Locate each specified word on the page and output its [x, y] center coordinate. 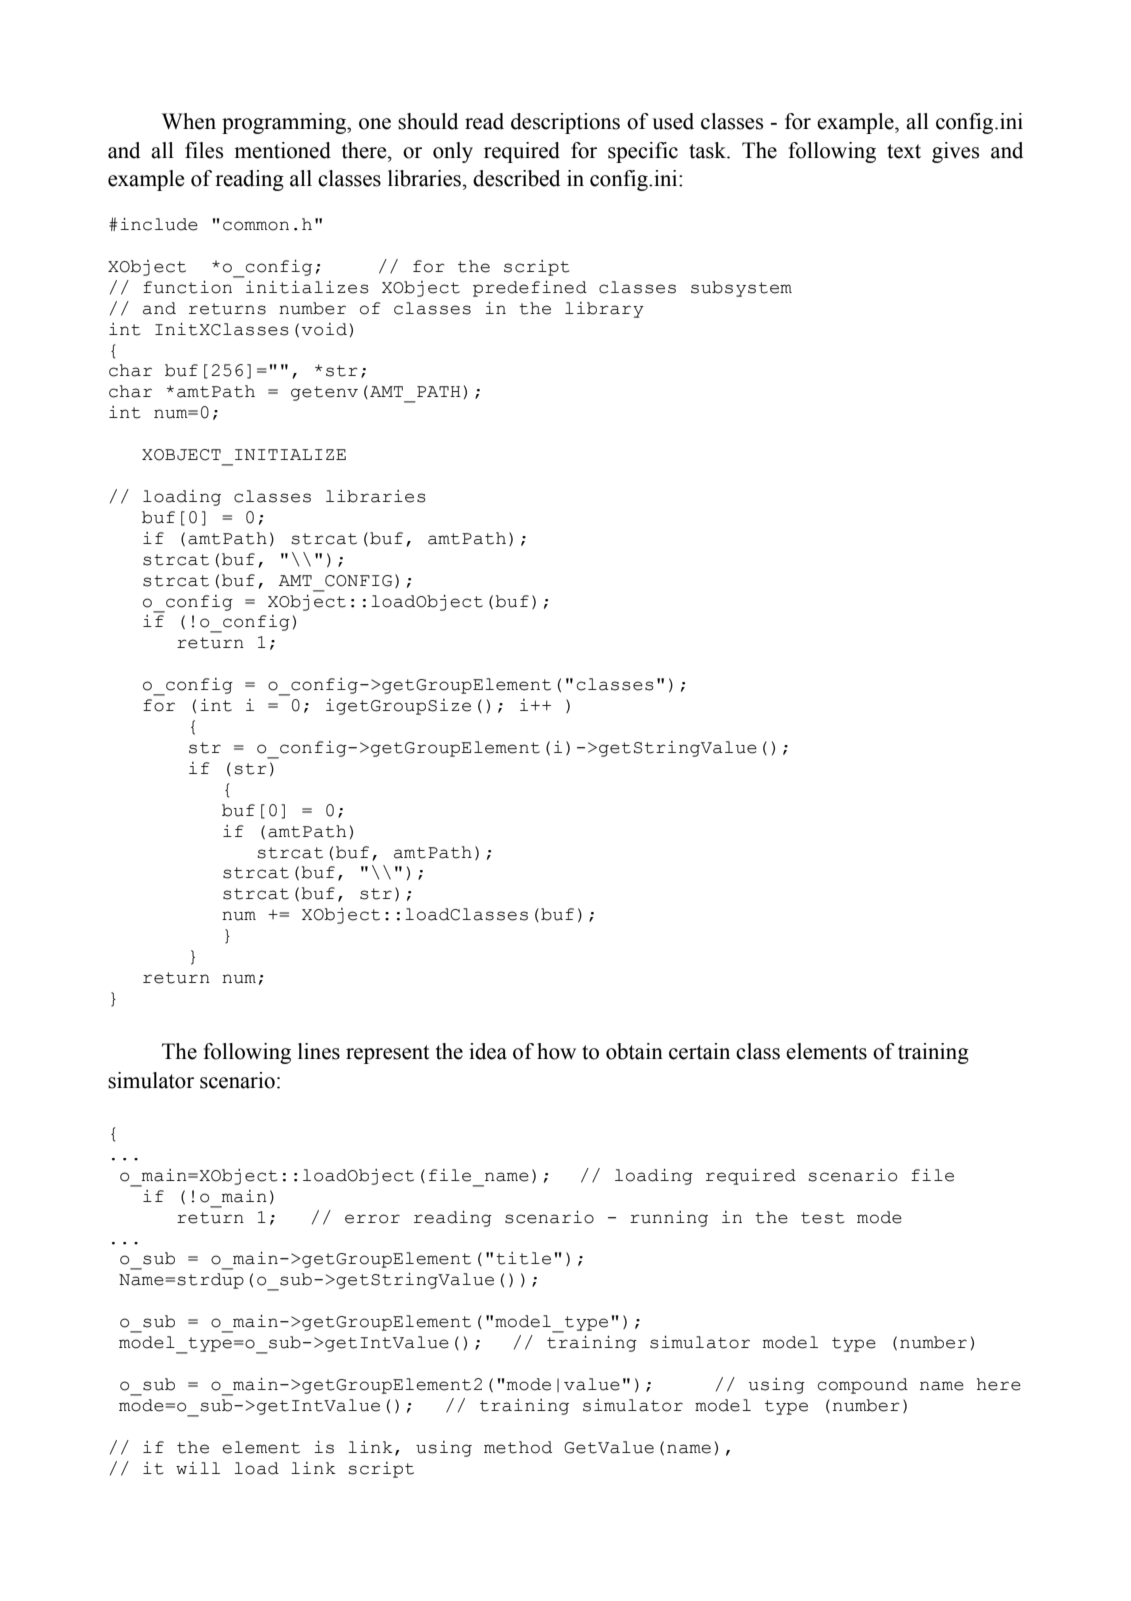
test [823, 1218]
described [516, 178]
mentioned [282, 150]
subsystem [741, 289]
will [198, 1468]
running [669, 1219]
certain [699, 1051]
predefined [530, 289]
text [904, 151]
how [556, 1051]
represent [388, 1054]
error [372, 1219]
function [187, 287]
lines [319, 1051]
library [604, 310]
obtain [634, 1051]
